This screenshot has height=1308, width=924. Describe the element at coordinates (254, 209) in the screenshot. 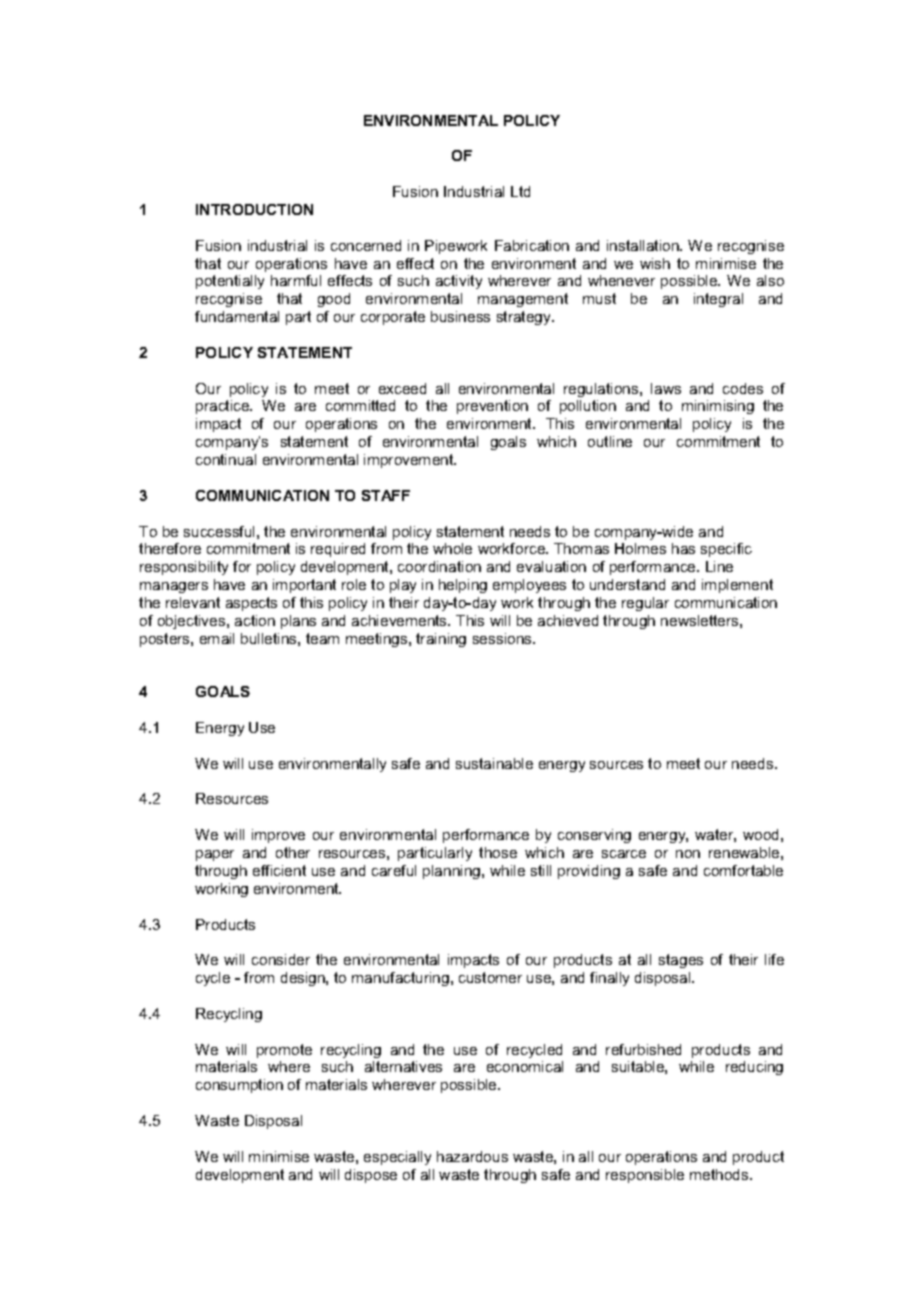

I see `INTRODUCTION` at that location.
